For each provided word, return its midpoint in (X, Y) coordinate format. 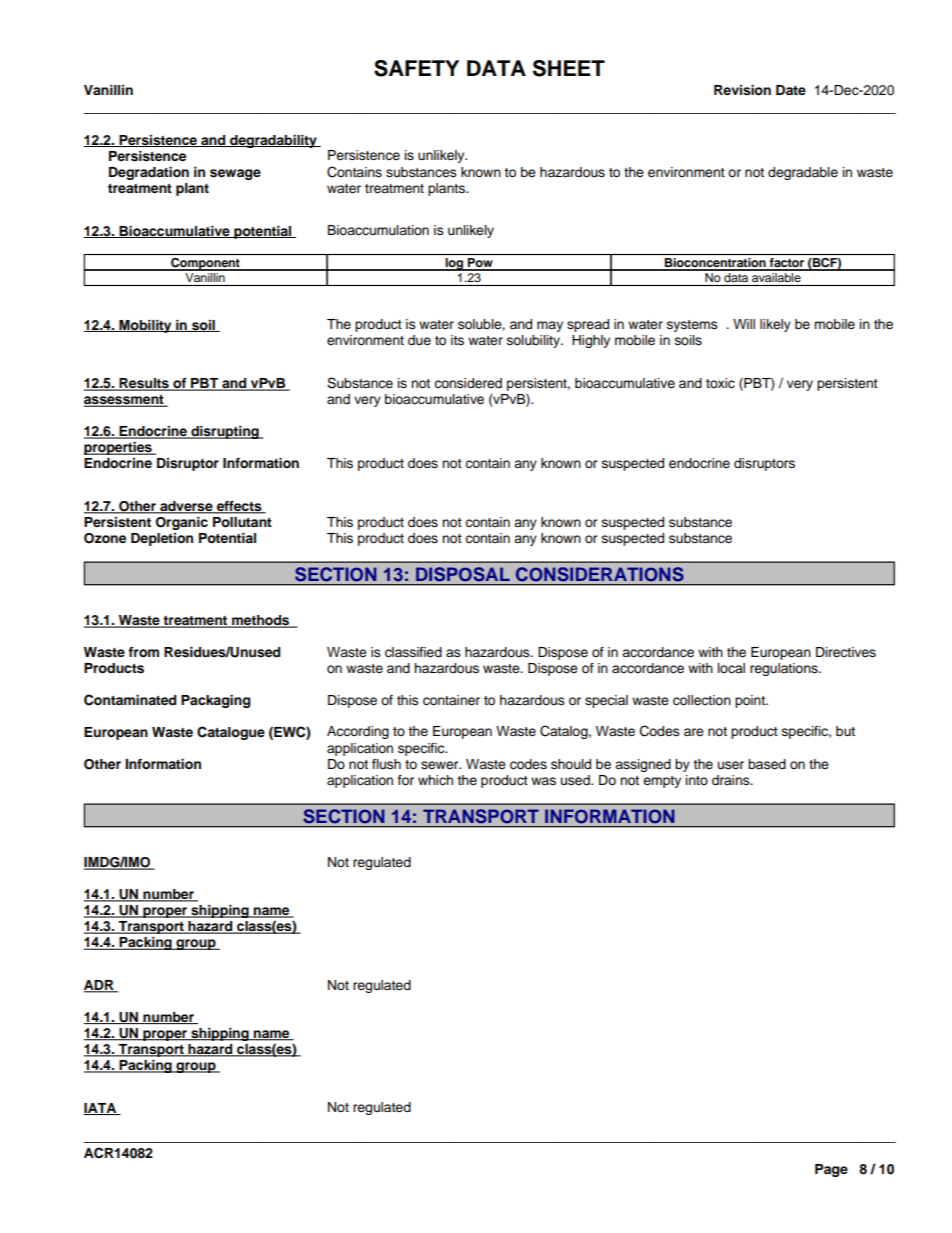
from (143, 652)
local (731, 668)
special (606, 701)
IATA (101, 1109)
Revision (742, 90)
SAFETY (416, 68)
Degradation (149, 173)
